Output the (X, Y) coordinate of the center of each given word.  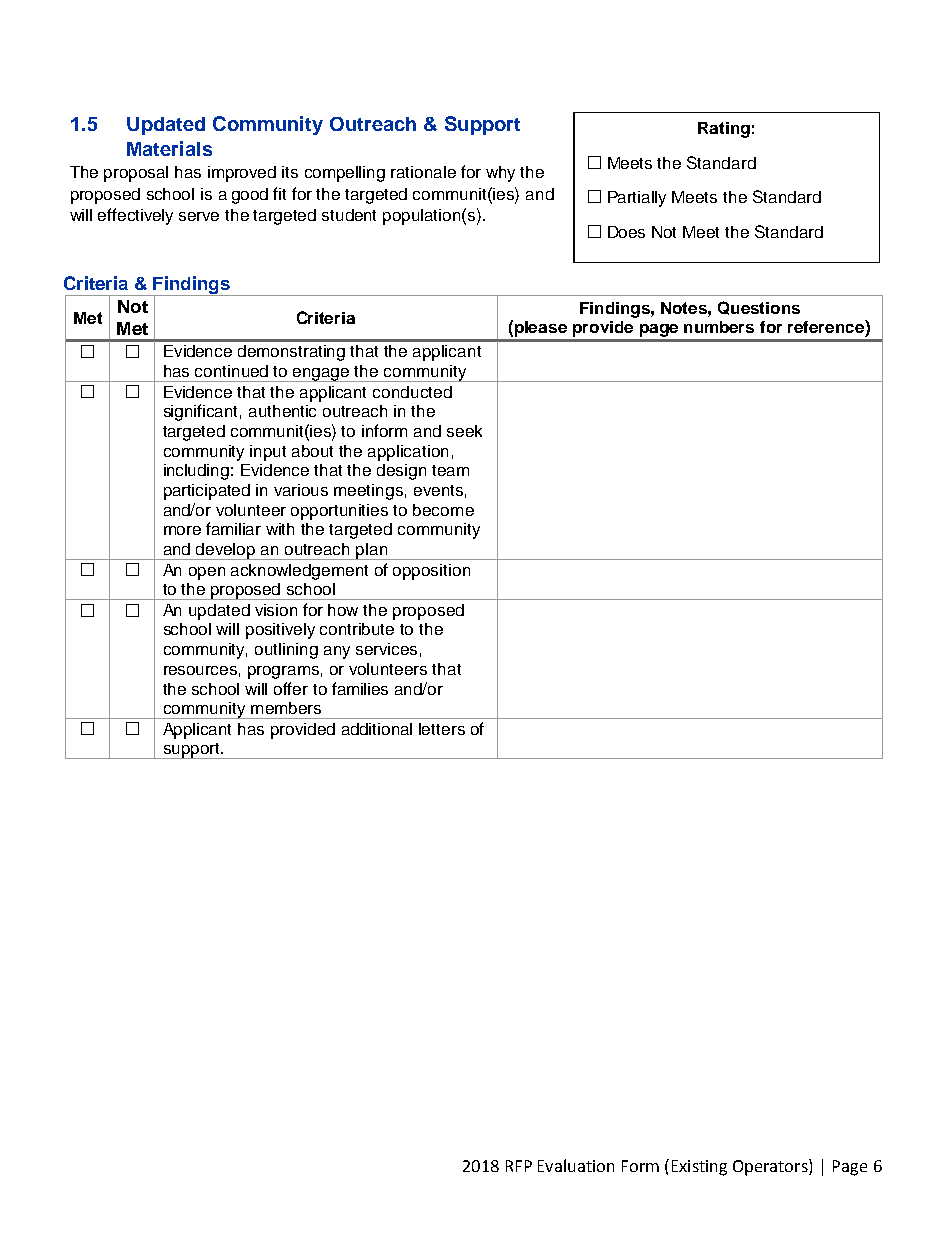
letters (442, 729)
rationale (423, 172)
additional (377, 729)
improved (242, 174)
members (286, 708)
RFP (519, 1166)
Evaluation (576, 1165)
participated (207, 492)
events (438, 490)
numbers (719, 327)
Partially (637, 199)
